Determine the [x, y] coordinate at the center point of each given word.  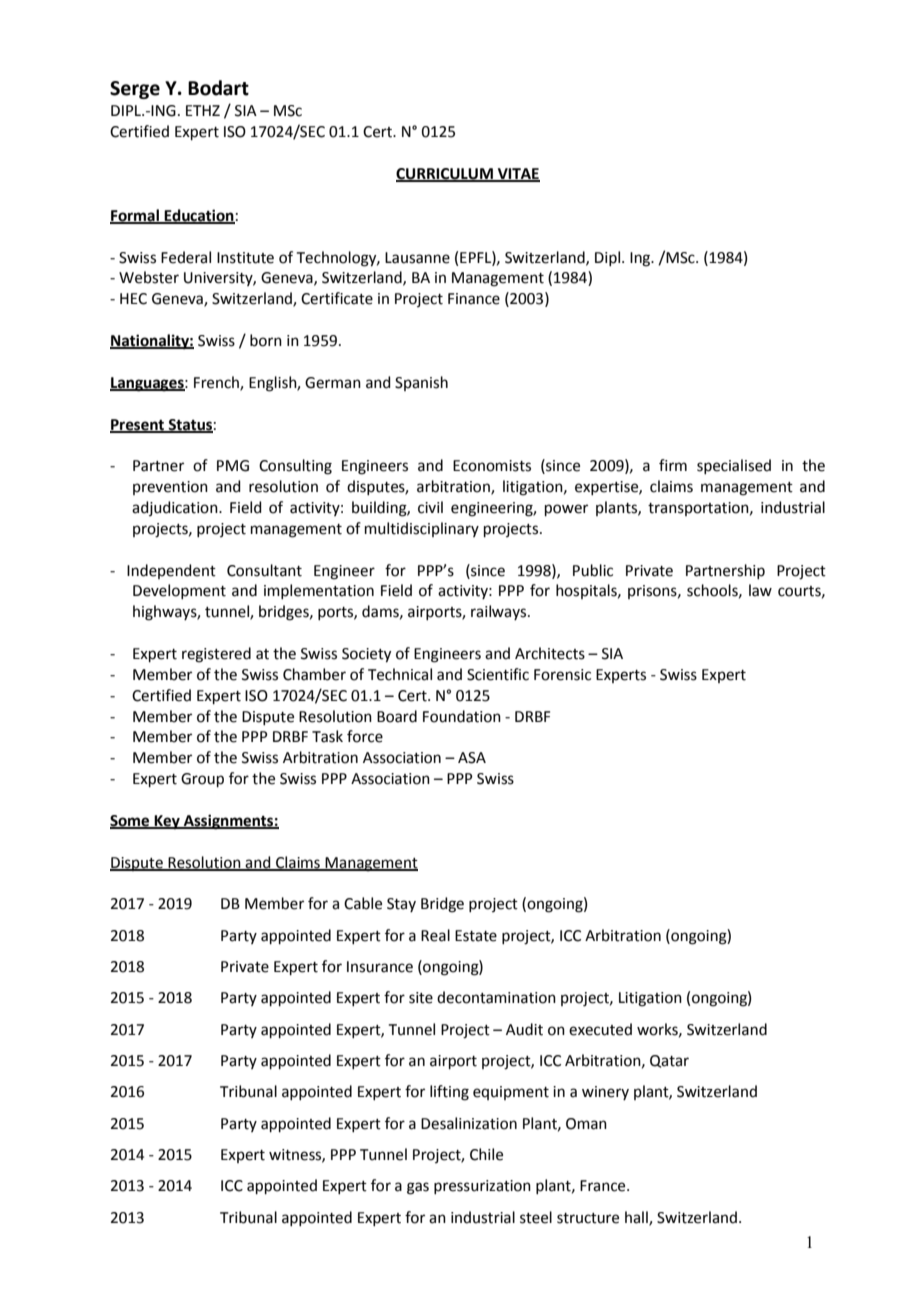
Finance [474, 299]
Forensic [562, 675]
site [421, 998]
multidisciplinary [422, 529]
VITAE [517, 175]
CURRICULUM [445, 175]
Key [167, 822]
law [760, 590]
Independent [171, 571]
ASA [472, 758]
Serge [135, 90]
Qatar [669, 1061]
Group [202, 780]
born [266, 340]
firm [673, 465]
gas [418, 1188]
